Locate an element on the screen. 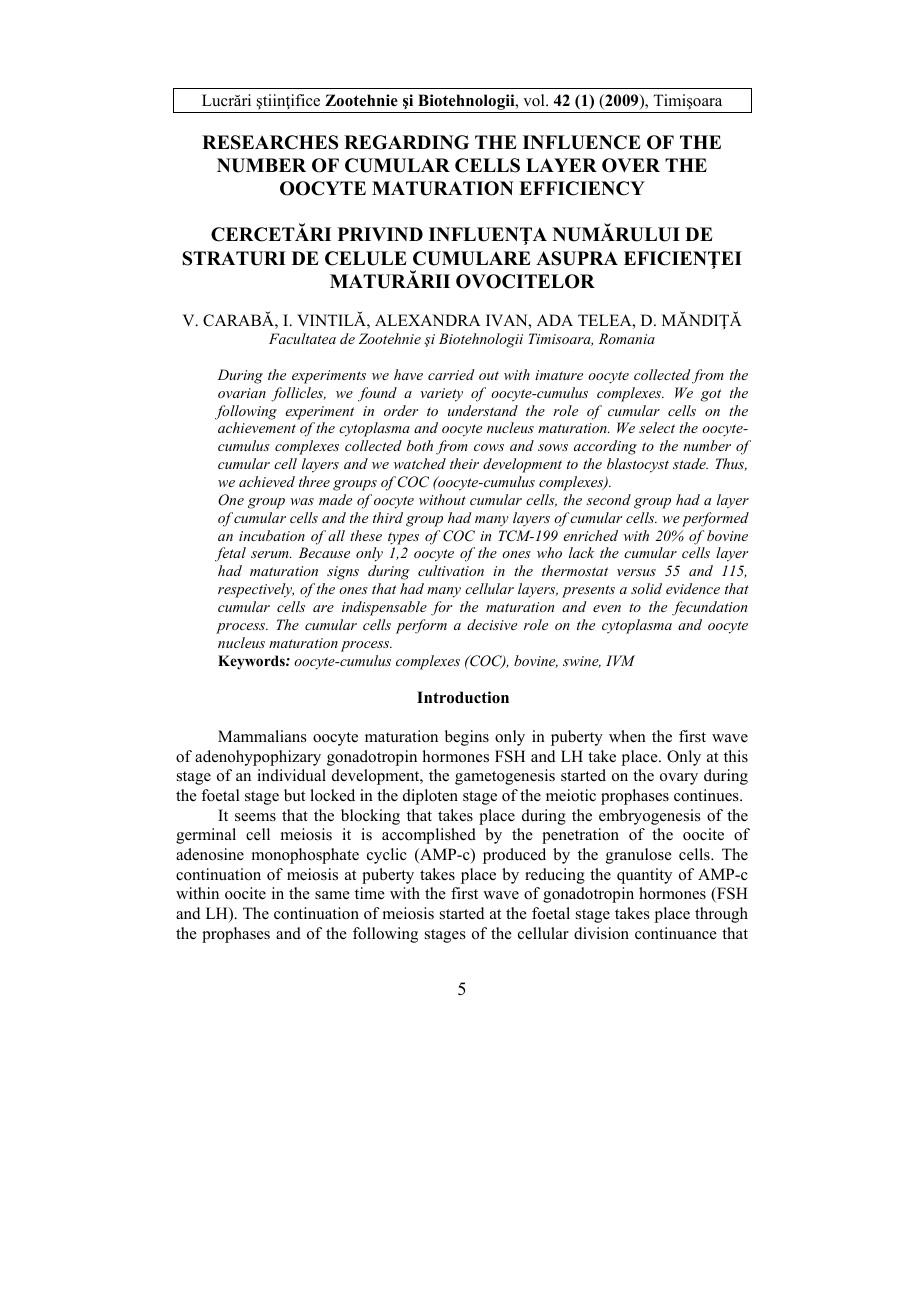 The width and height of the screenshot is (924, 1308). got is located at coordinates (711, 395).
